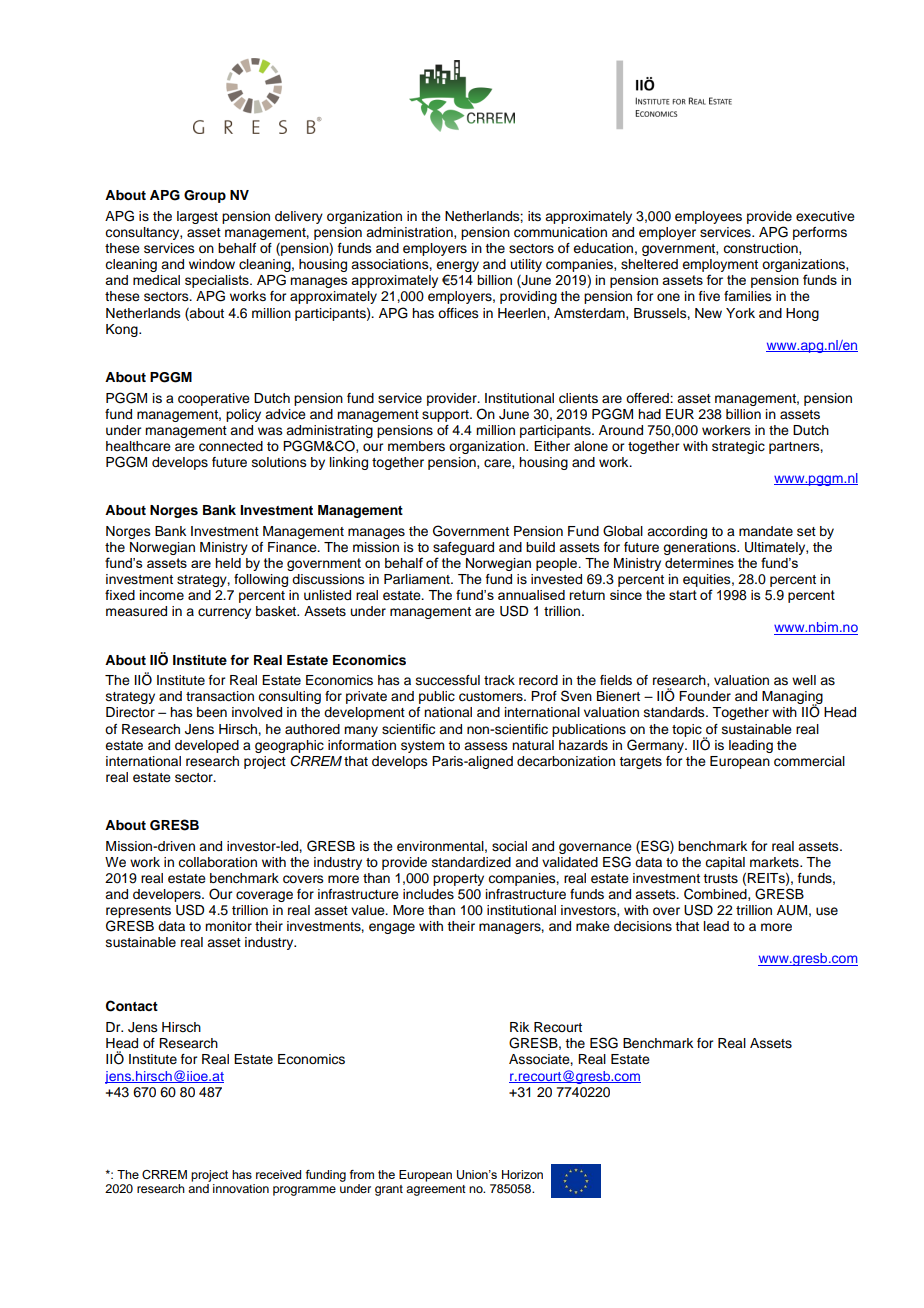  Describe the element at coordinates (197, 217) in the screenshot. I see `largest` at that location.
